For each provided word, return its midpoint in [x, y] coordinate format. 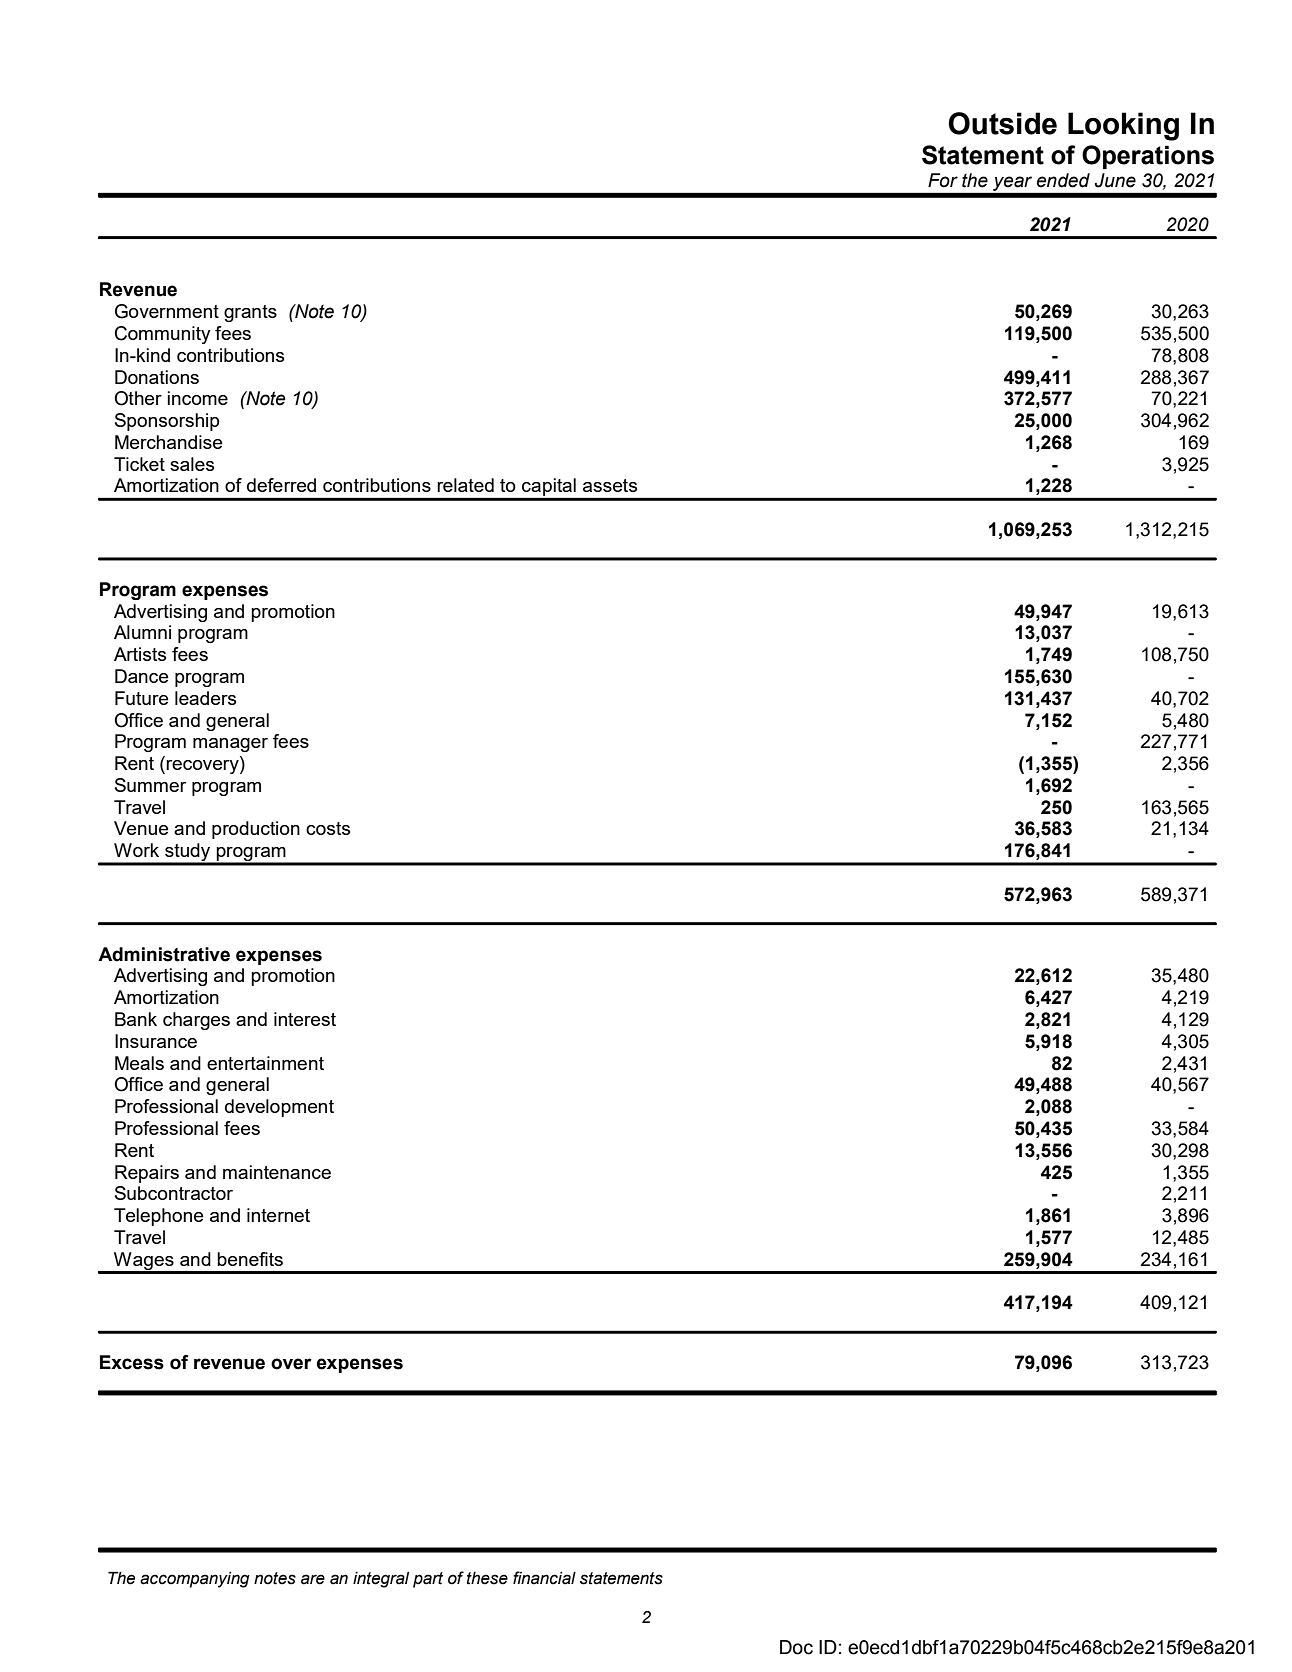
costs [328, 828]
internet [278, 1215]
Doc [796, 1647]
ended [1063, 180]
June [1115, 180]
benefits [250, 1259]
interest [305, 1019]
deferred [281, 485]
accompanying [195, 1580]
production [256, 830]
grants [250, 313]
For [943, 180]
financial [544, 1578]
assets [610, 485]
